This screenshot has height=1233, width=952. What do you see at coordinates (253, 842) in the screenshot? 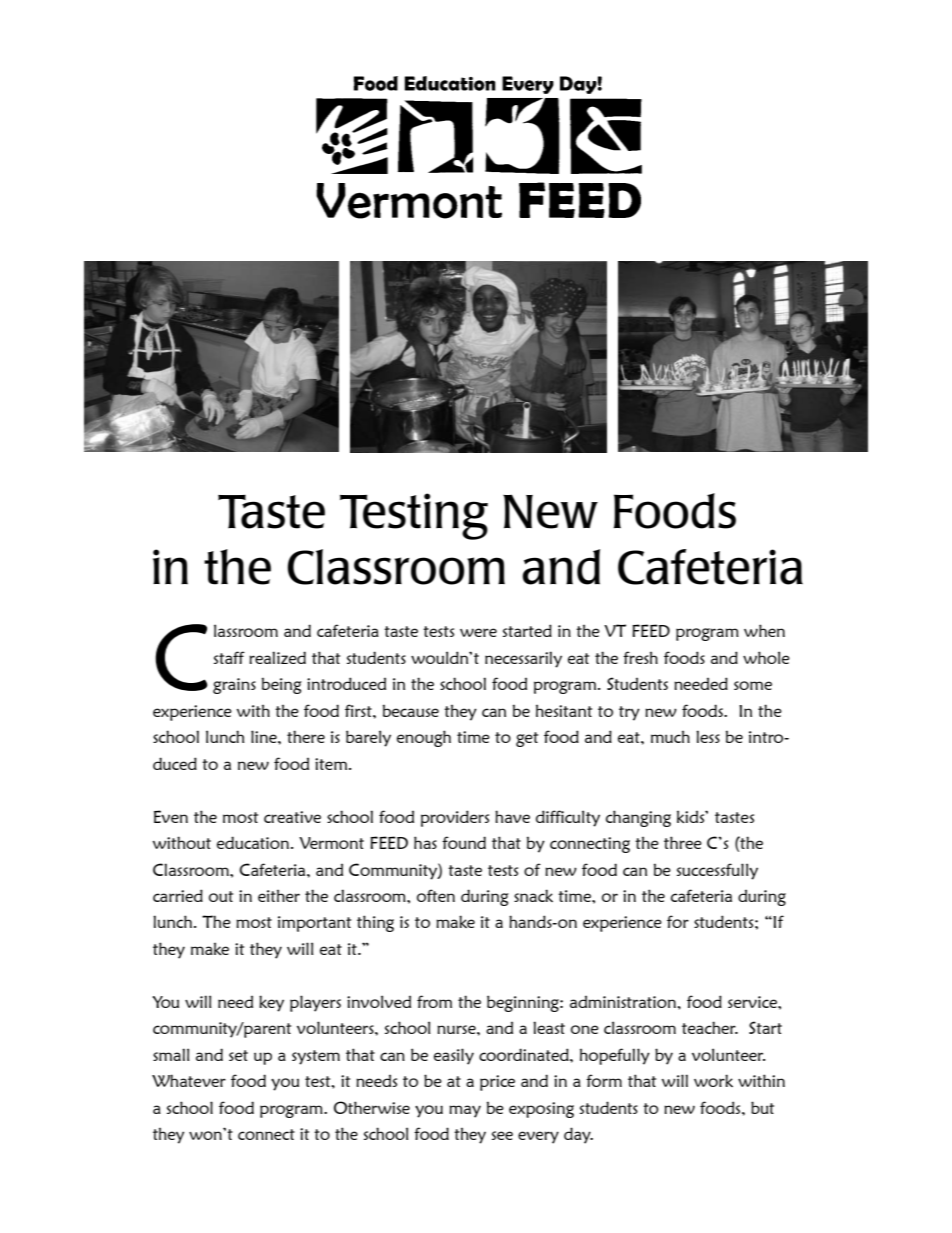
I see `education` at bounding box center [253, 842].
